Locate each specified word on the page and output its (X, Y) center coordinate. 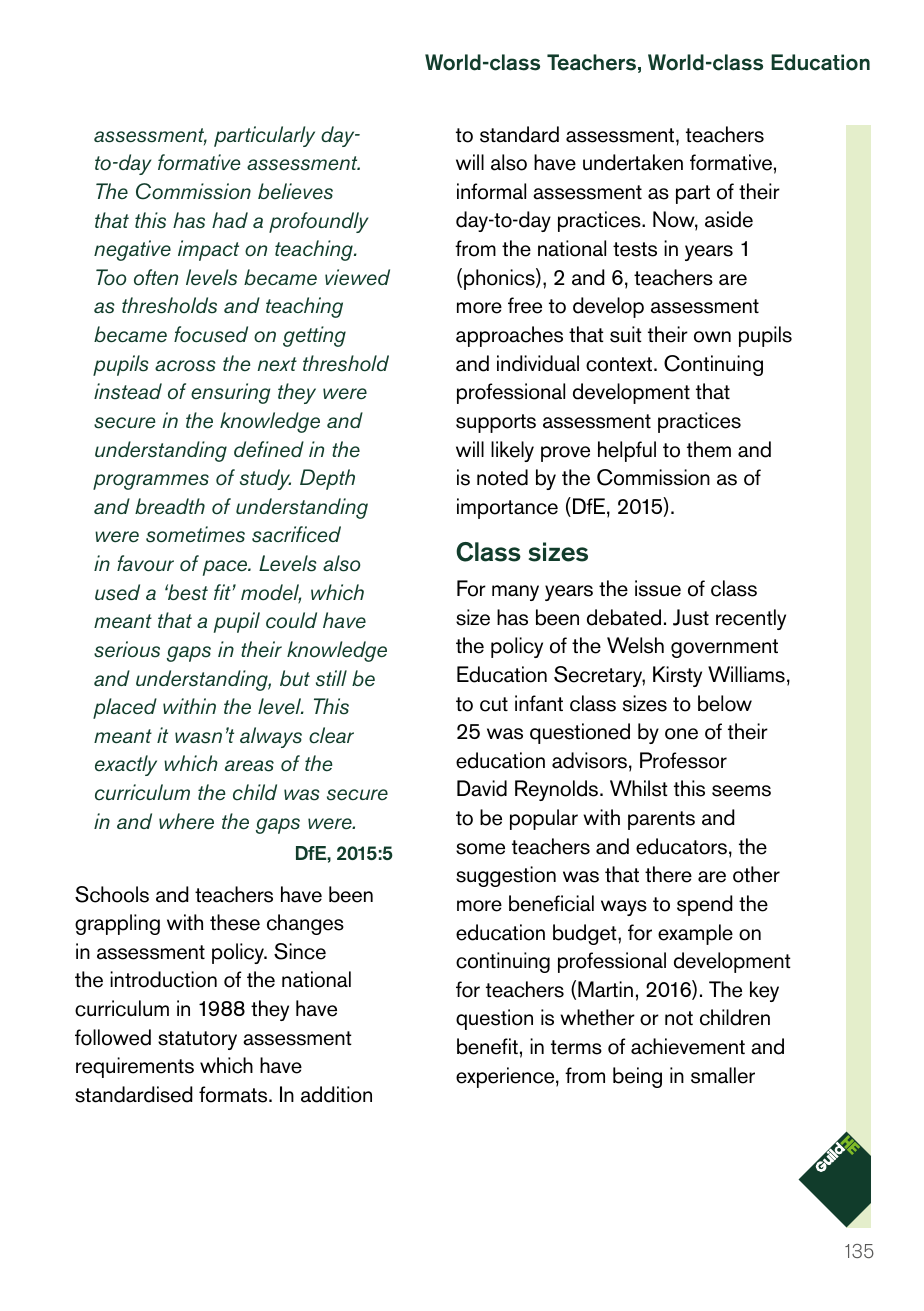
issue (658, 588)
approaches (509, 336)
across (185, 366)
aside (729, 219)
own (712, 337)
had (230, 220)
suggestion (506, 876)
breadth (170, 506)
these (235, 922)
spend (705, 905)
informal (491, 191)
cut (494, 704)
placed (125, 708)
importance (507, 508)
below (725, 703)
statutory (197, 1040)
